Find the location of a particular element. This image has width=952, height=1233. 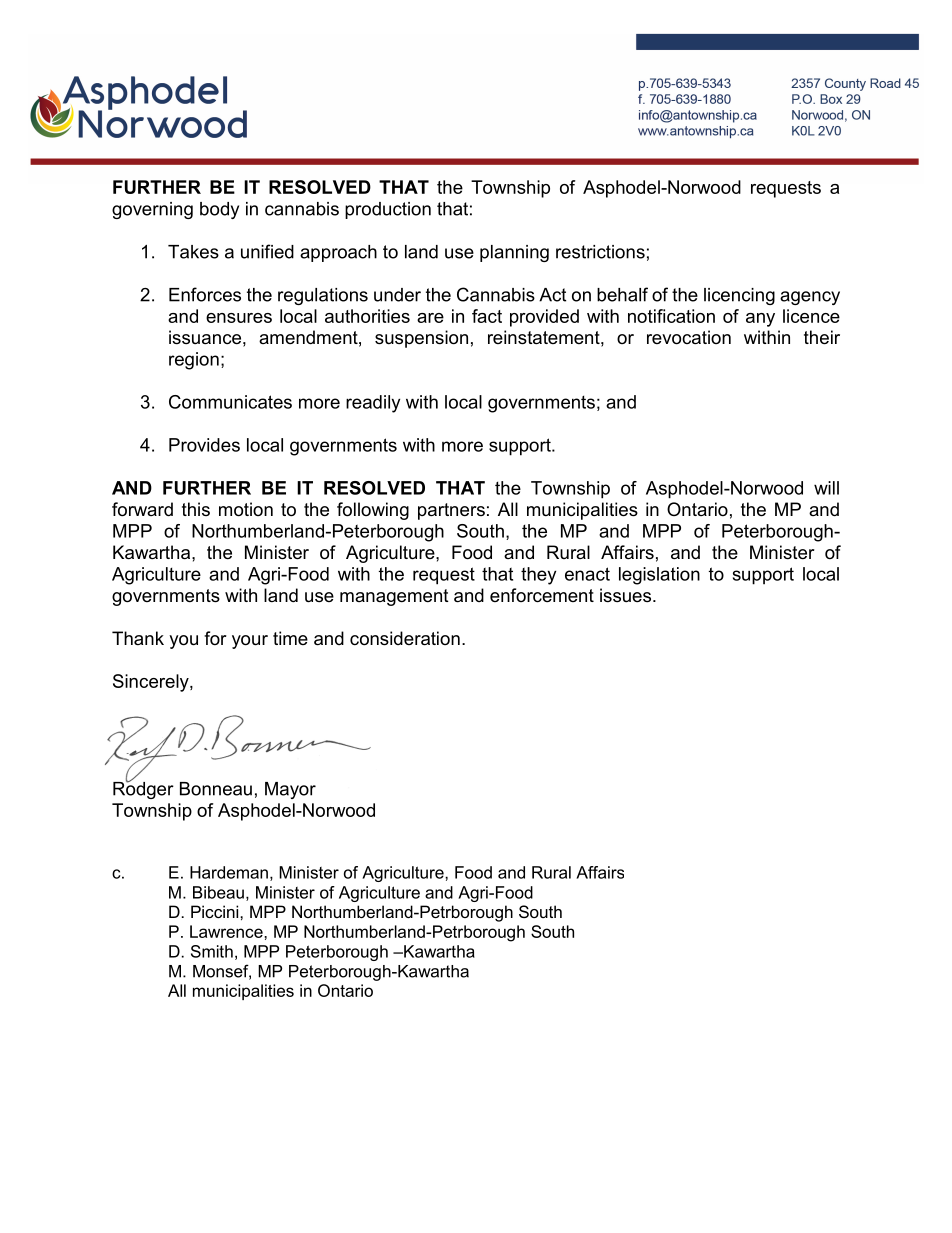

your is located at coordinates (250, 642).
